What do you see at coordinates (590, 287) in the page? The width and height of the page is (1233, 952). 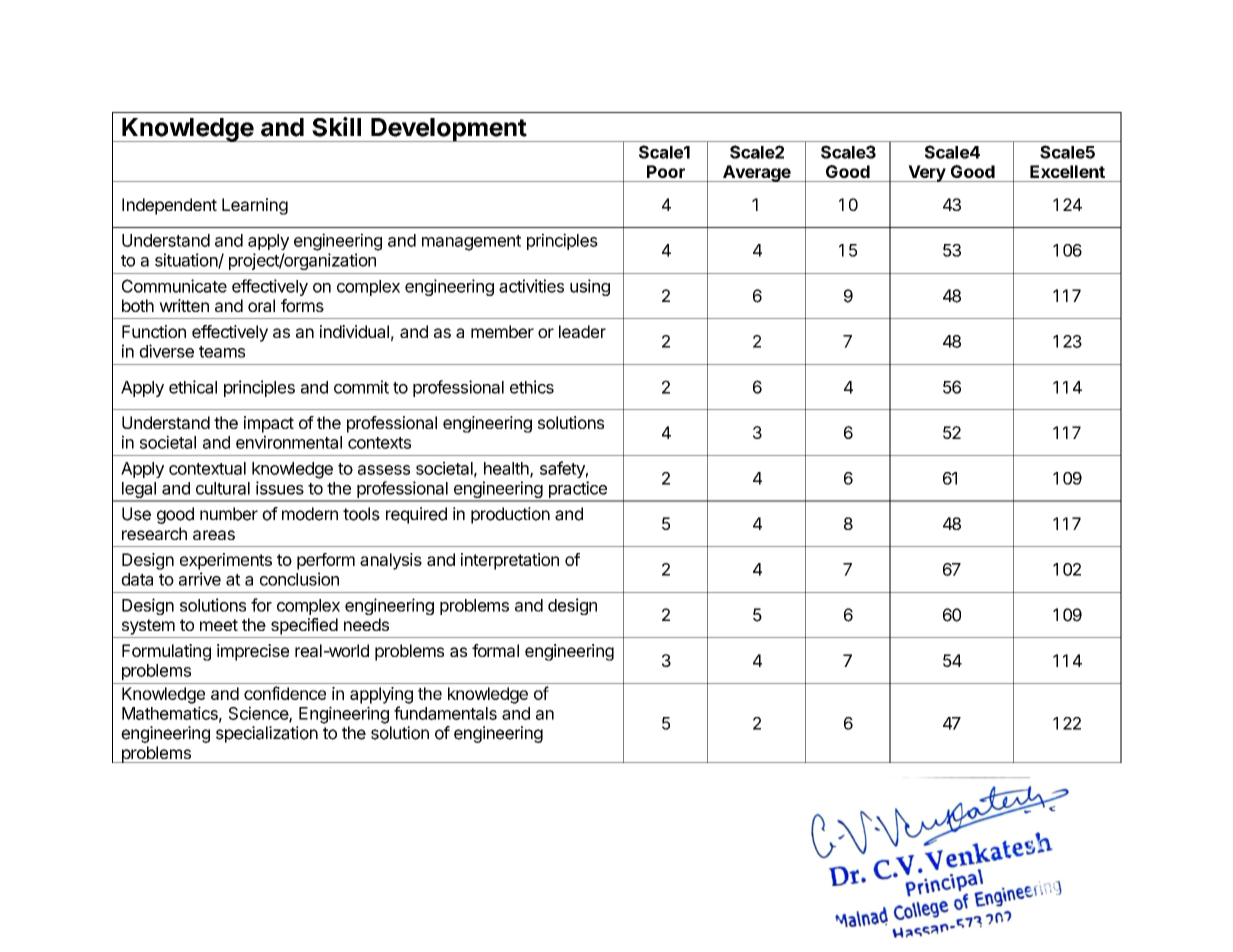 I see `using` at bounding box center [590, 287].
